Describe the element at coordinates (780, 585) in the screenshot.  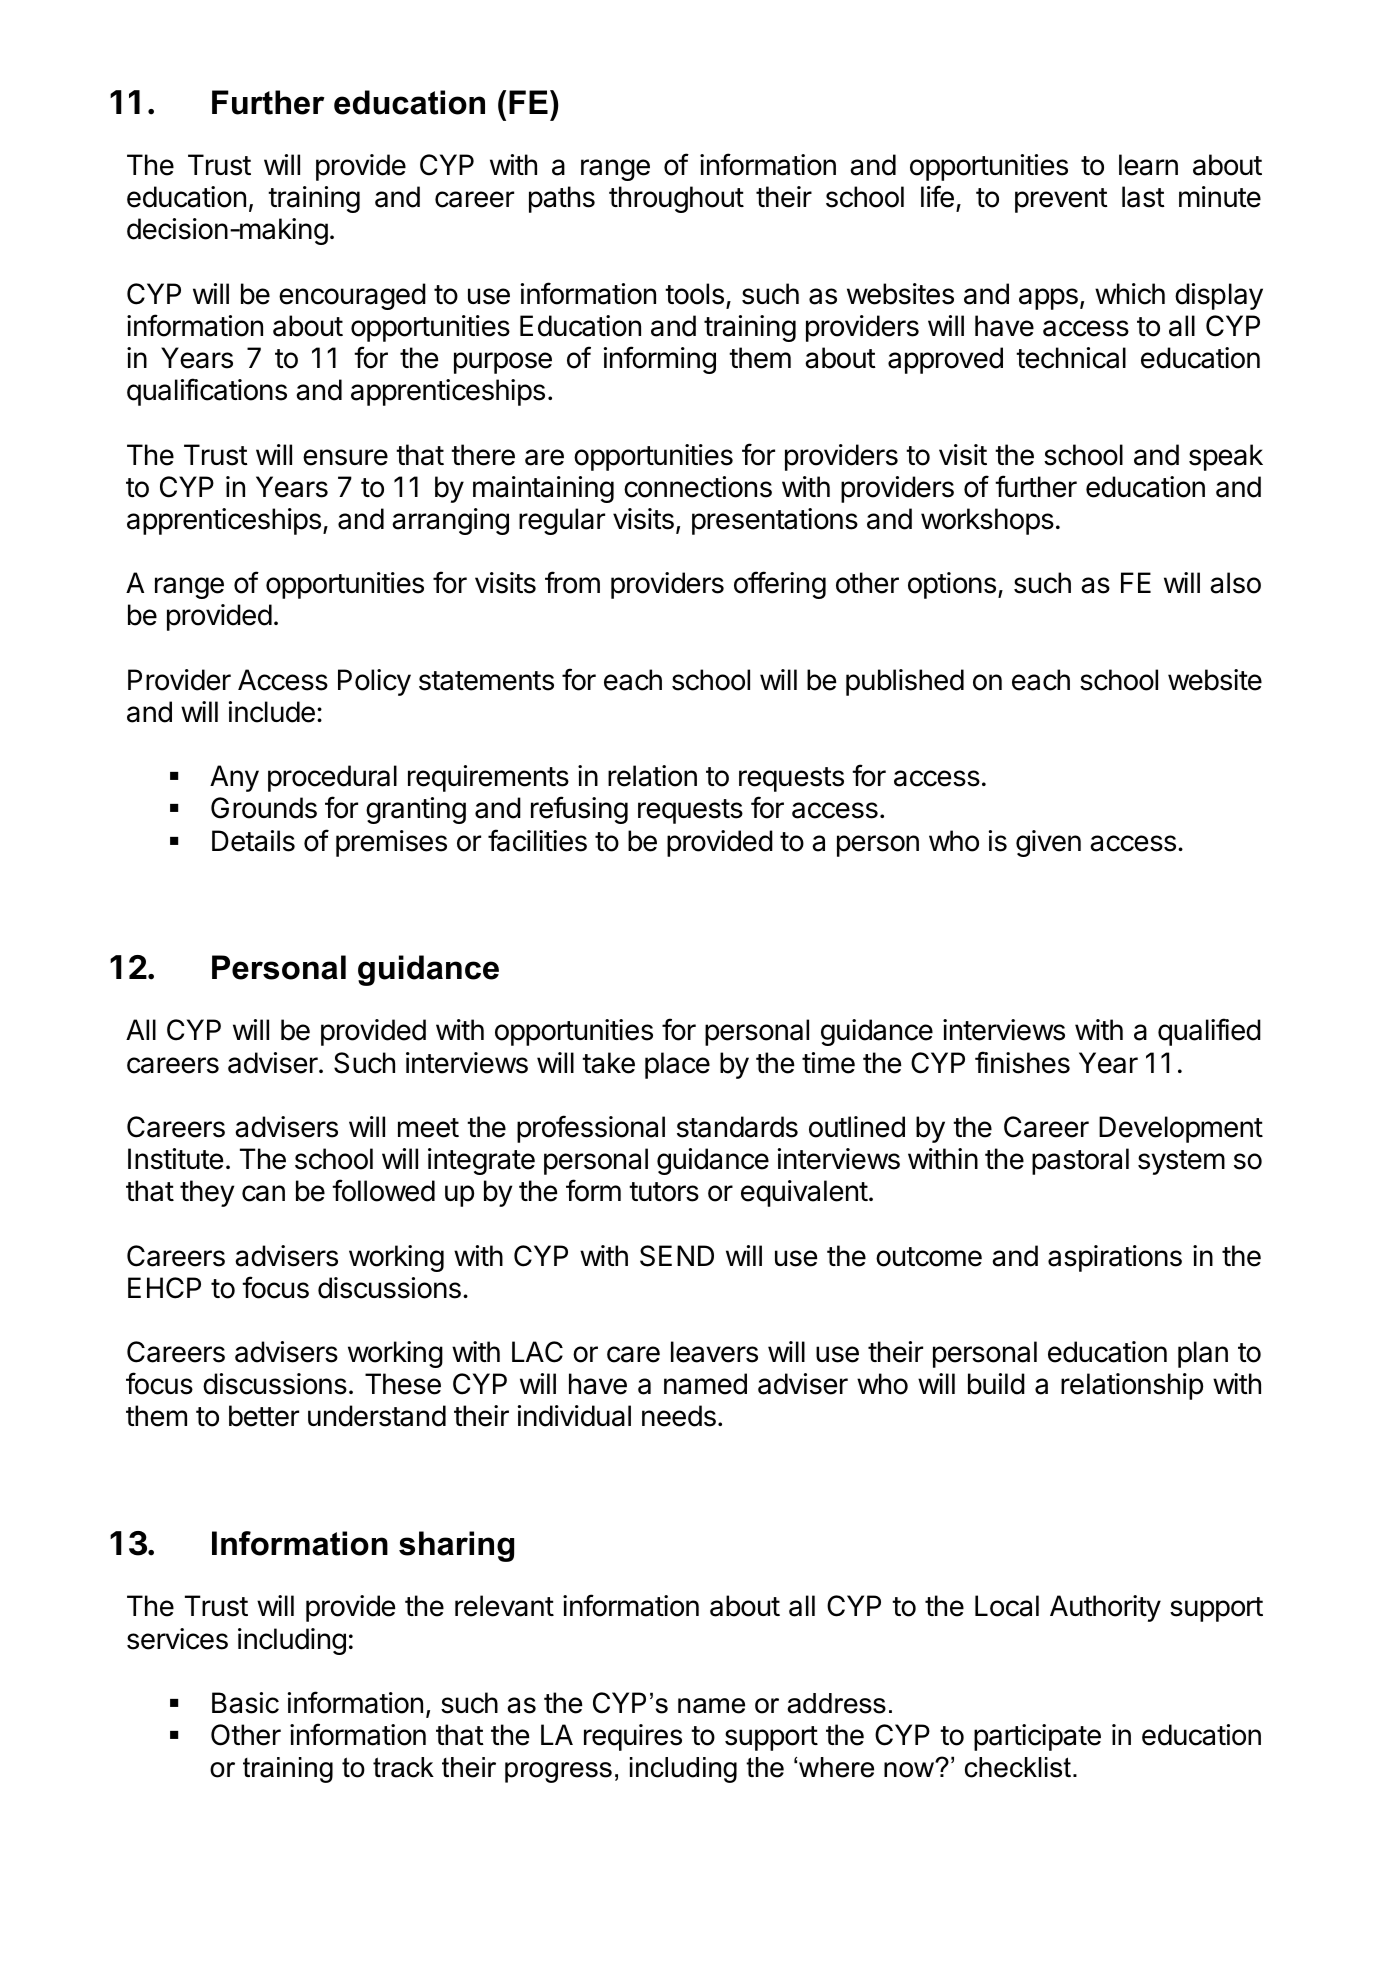
I see `offering` at that location.
